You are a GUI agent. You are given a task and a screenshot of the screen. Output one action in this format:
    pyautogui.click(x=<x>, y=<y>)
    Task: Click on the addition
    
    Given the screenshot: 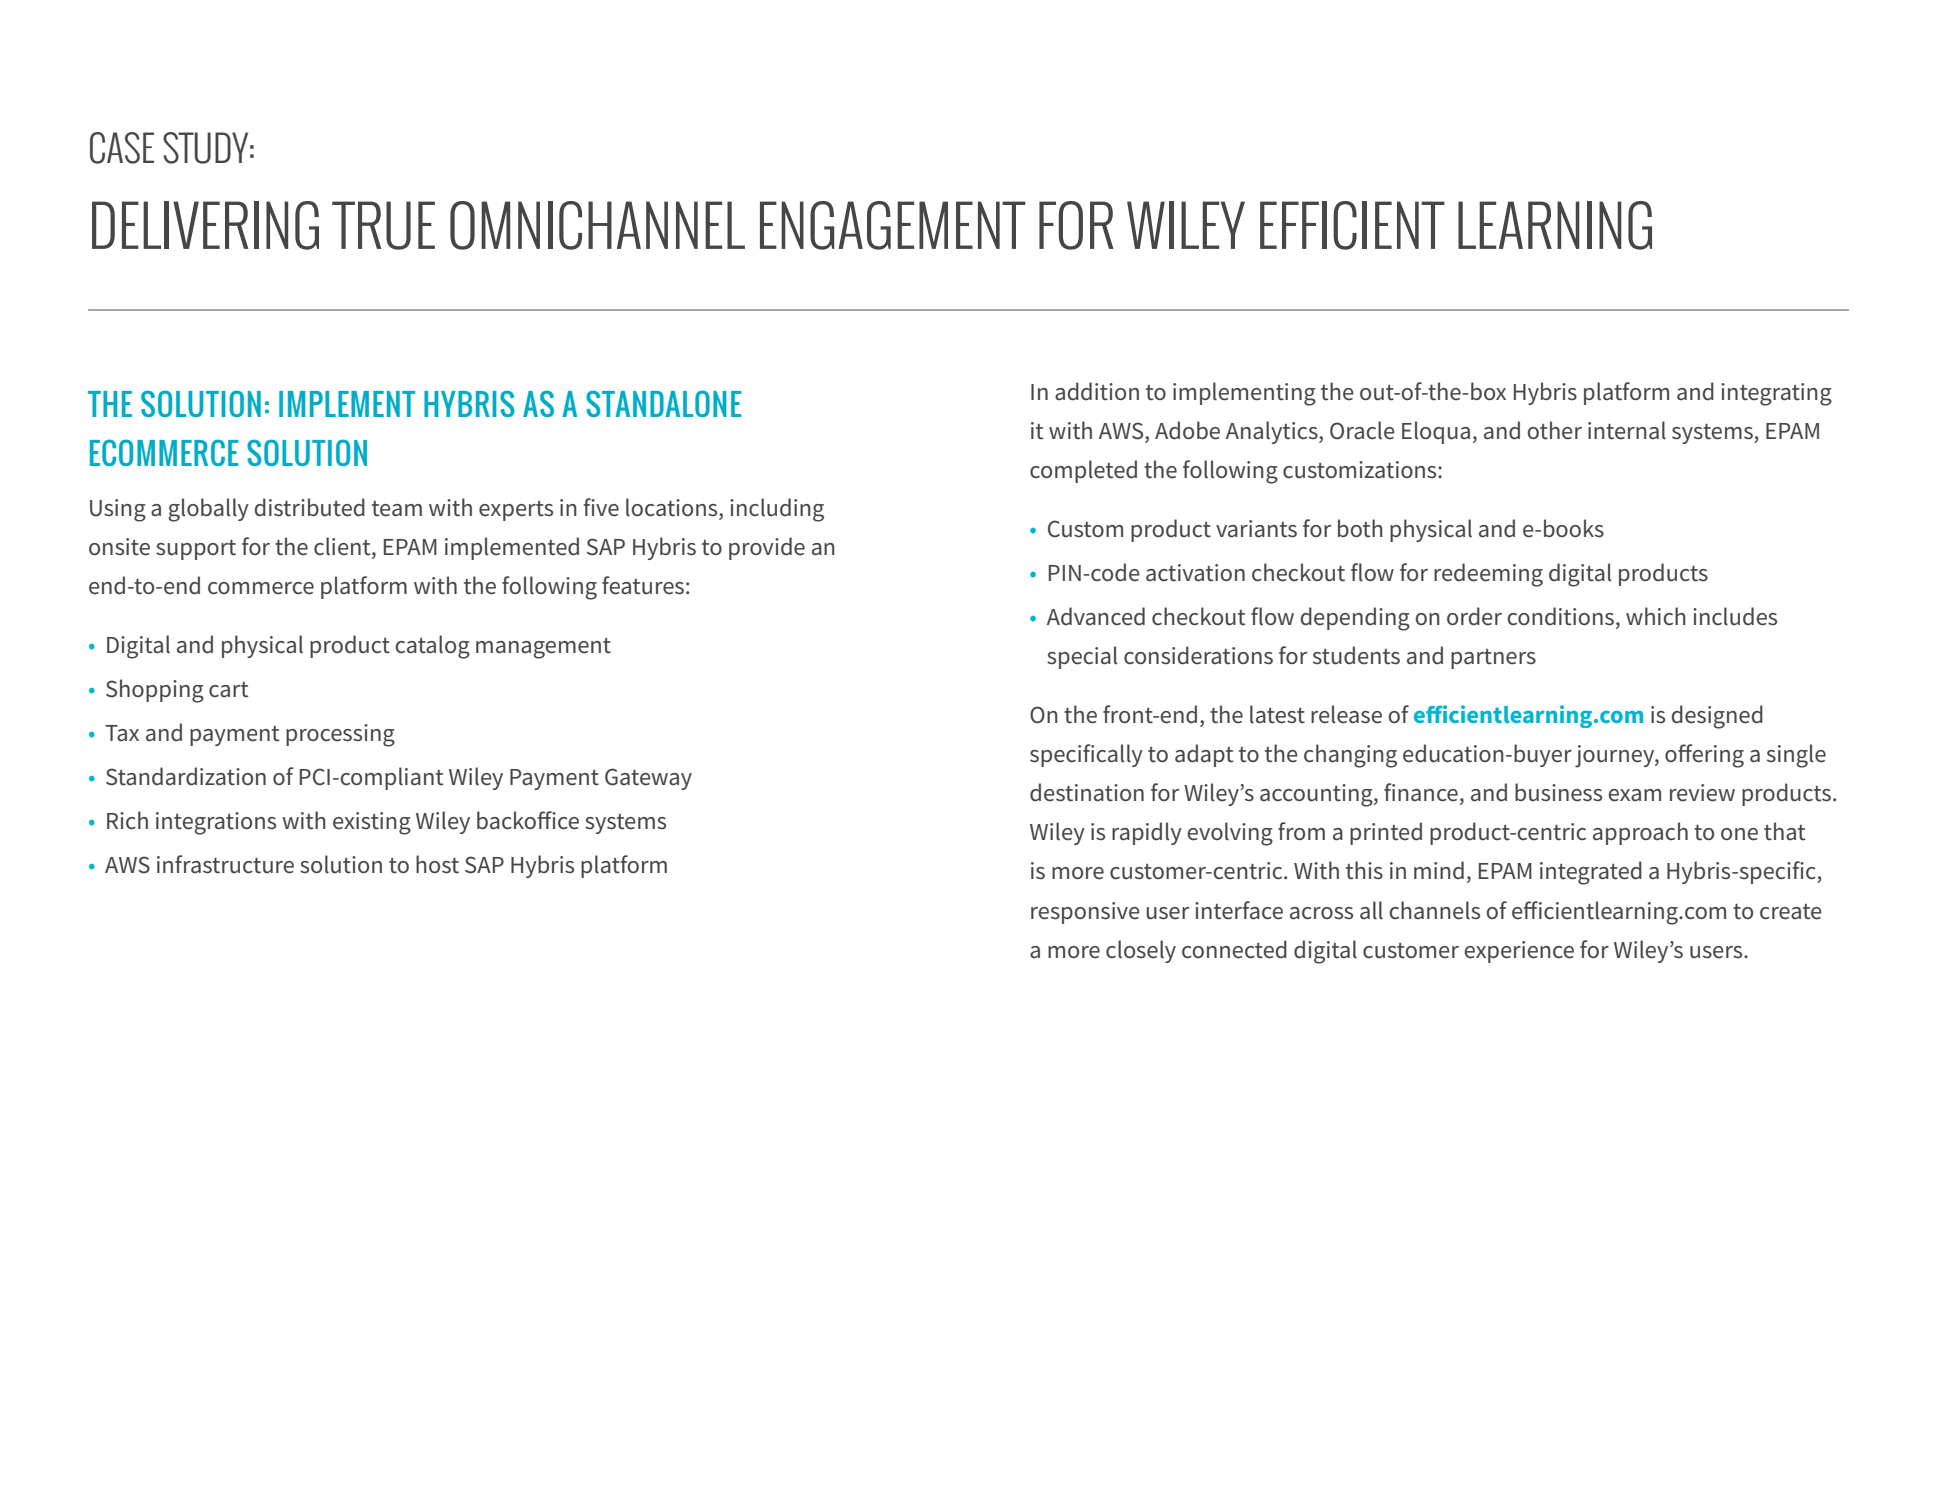 What is the action you would take?
    pyautogui.click(x=1097, y=391)
